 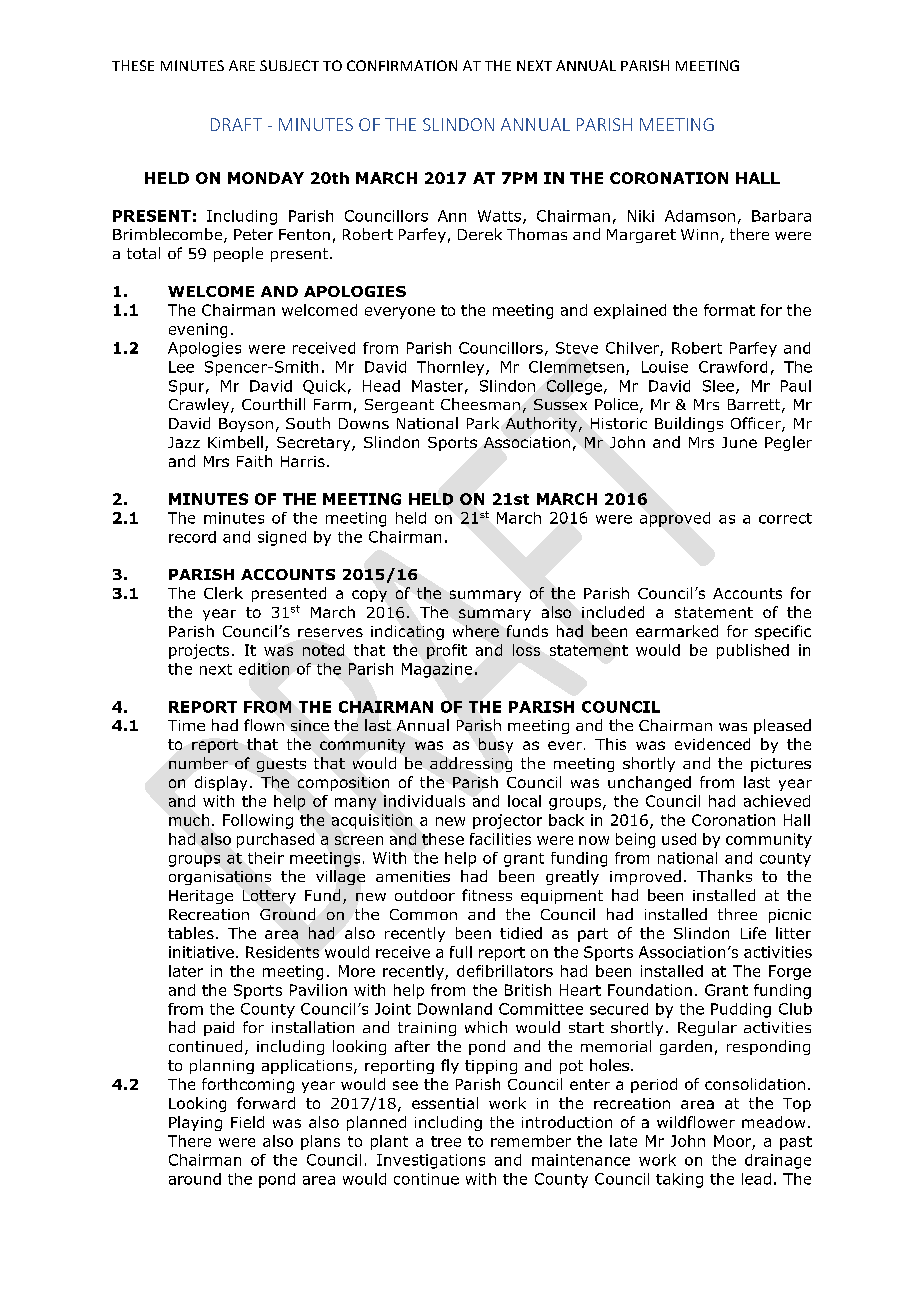 What do you see at coordinates (777, 801) in the page?
I see `achieved` at bounding box center [777, 801].
